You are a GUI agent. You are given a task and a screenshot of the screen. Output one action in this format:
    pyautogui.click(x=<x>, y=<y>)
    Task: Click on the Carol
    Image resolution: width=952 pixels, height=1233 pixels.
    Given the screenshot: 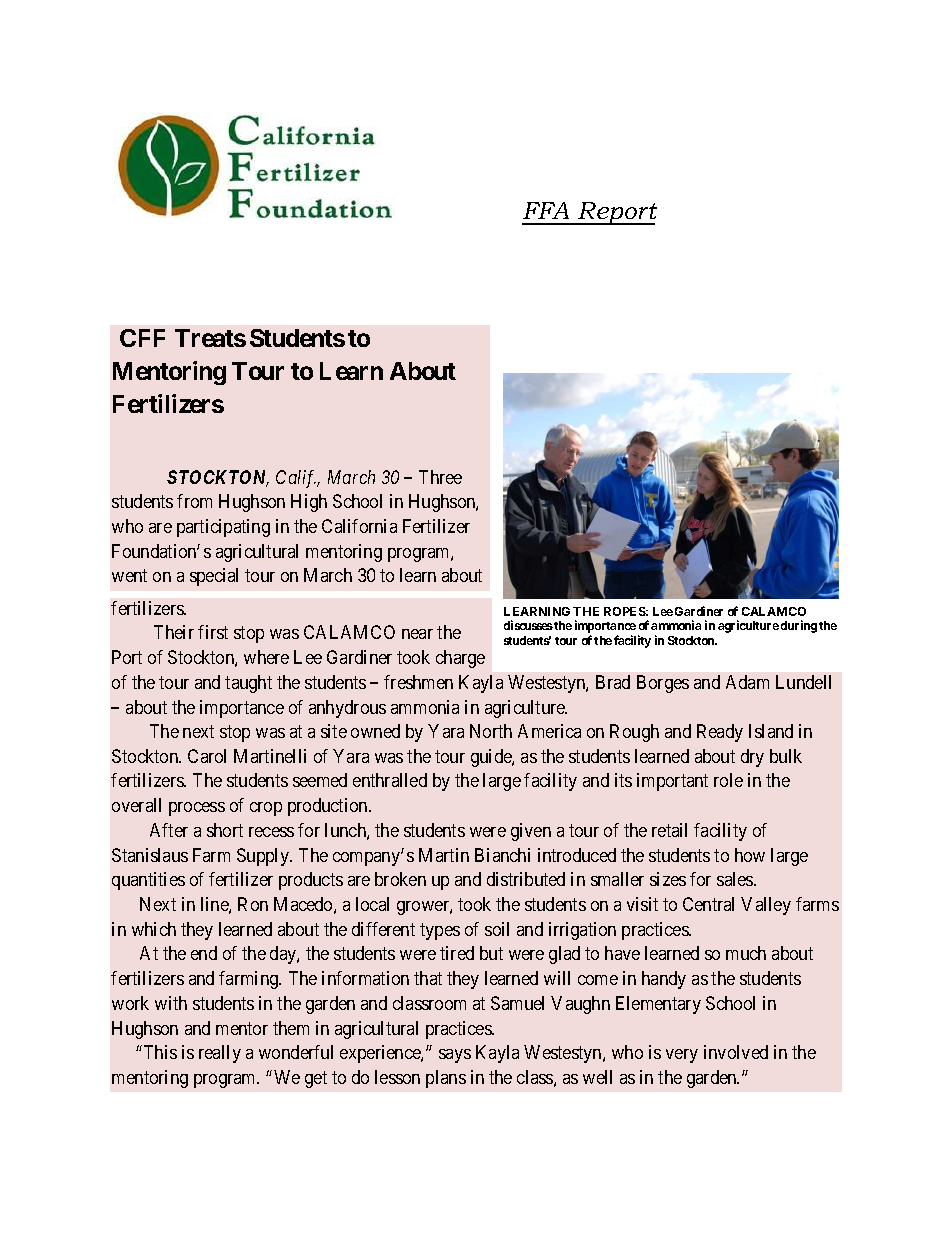 What is the action you would take?
    pyautogui.click(x=207, y=756)
